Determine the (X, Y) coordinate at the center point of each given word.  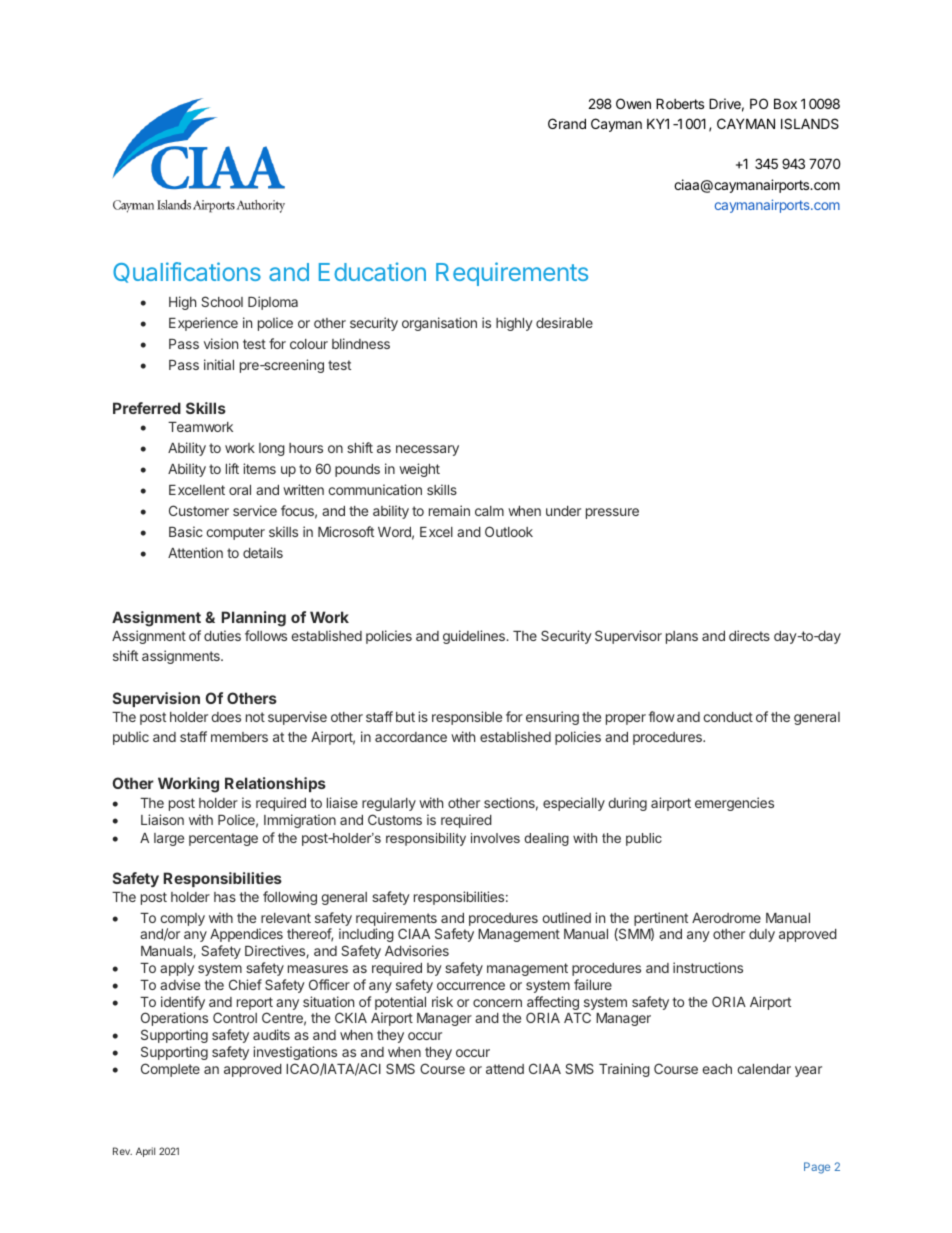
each (717, 1069)
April (145, 1152)
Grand (567, 123)
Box (785, 103)
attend (505, 1069)
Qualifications (187, 272)
